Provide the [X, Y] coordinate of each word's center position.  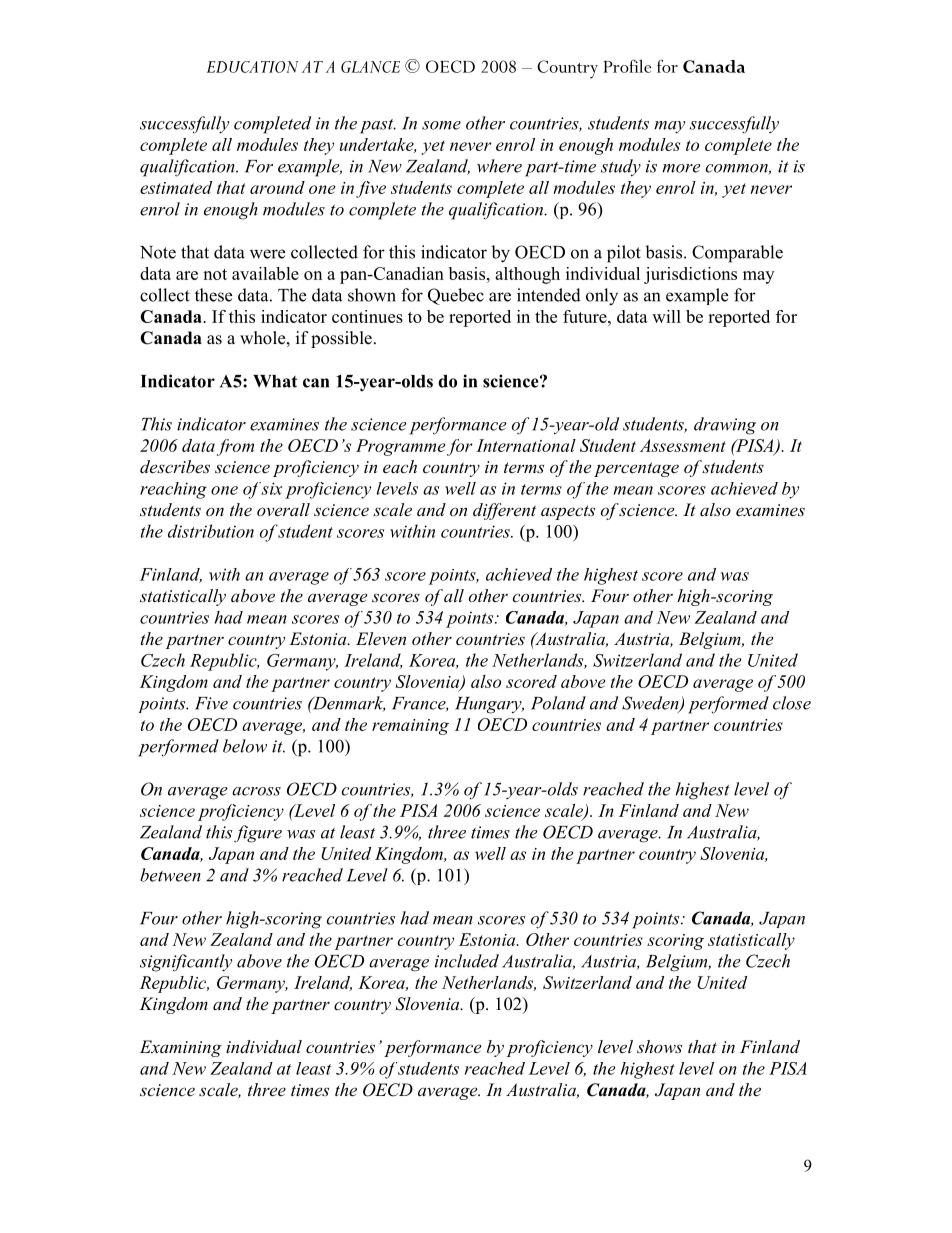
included [467, 961]
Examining [181, 1048]
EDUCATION [252, 67]
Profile [627, 66]
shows [659, 1046]
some [441, 125]
